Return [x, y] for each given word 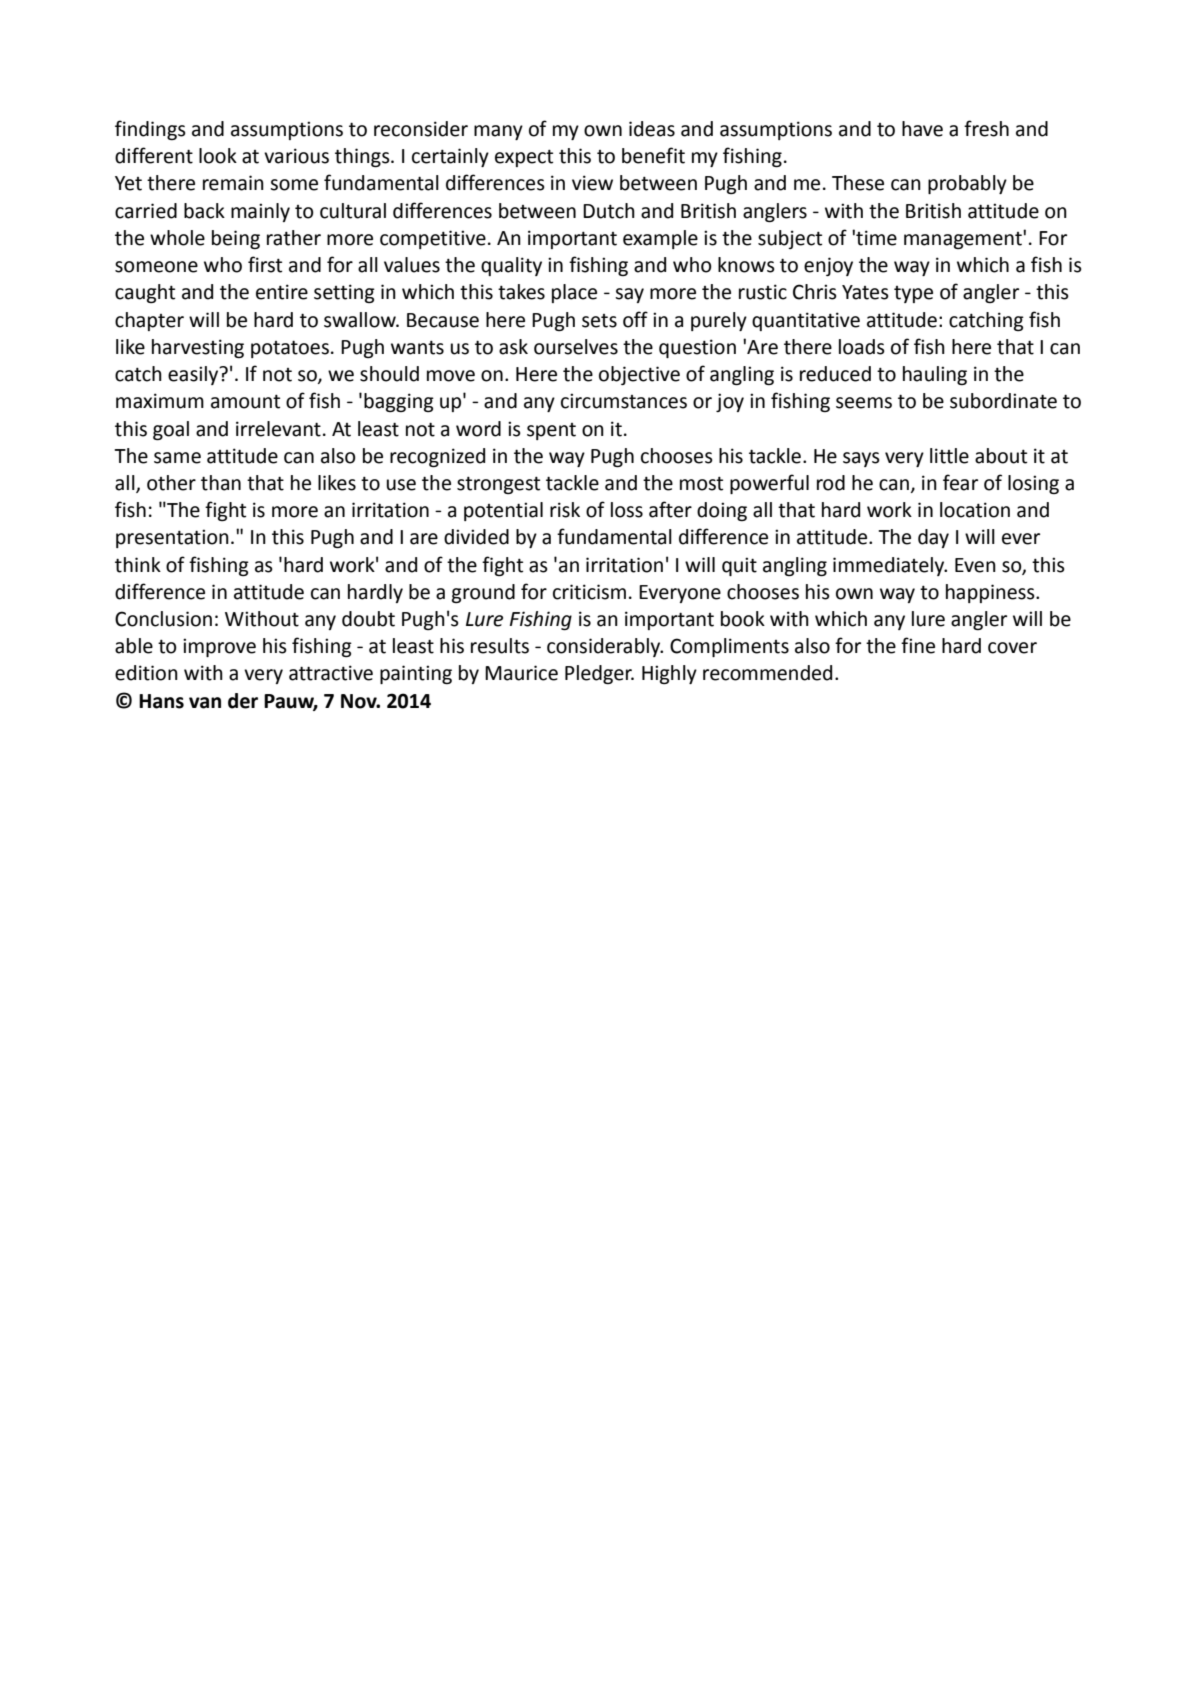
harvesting [198, 348]
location [975, 510]
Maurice [521, 673]
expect [524, 158]
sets [599, 321]
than [221, 483]
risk [565, 510]
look [218, 156]
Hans [161, 701]
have [922, 129]
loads [862, 347]
